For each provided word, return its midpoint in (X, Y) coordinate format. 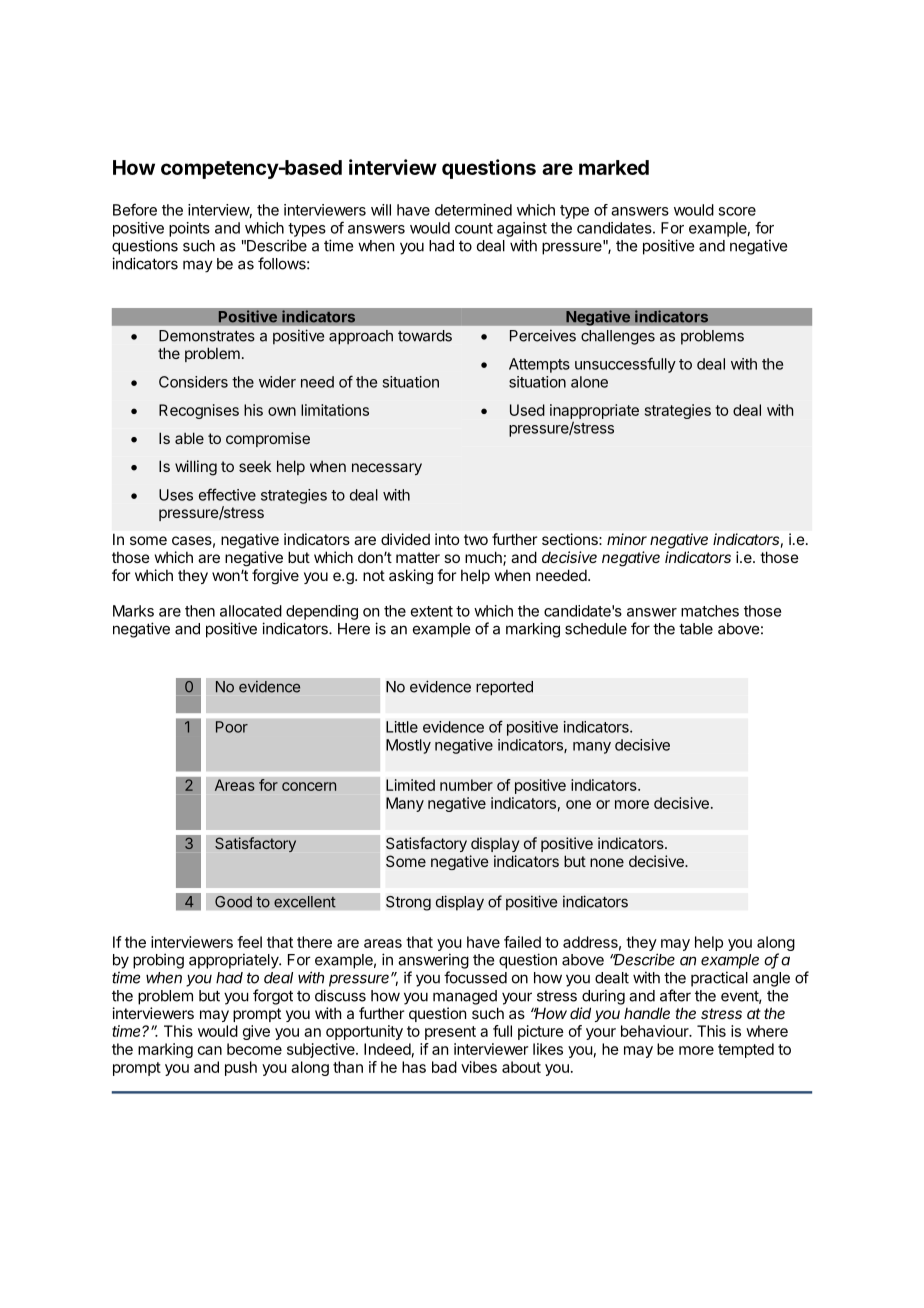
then (200, 611)
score (737, 211)
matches (710, 611)
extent (432, 611)
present (450, 1033)
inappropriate (594, 411)
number (466, 785)
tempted (746, 1050)
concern (309, 786)
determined (473, 210)
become (254, 1049)
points (189, 229)
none (607, 862)
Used (527, 410)
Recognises (199, 411)
